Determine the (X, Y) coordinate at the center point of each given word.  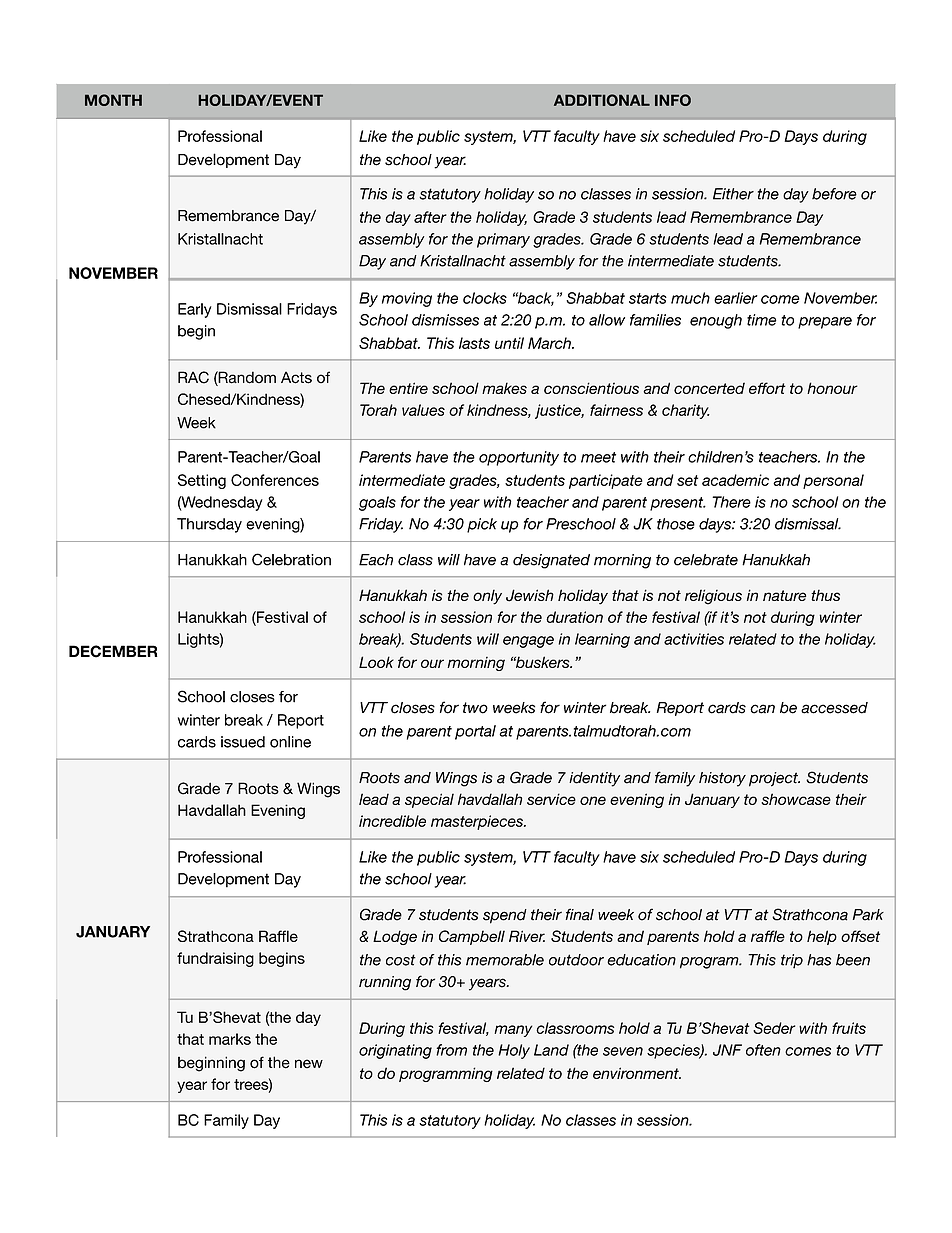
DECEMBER (113, 651)
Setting (202, 481)
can (762, 709)
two (475, 708)
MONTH (113, 100)
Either (733, 194)
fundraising (215, 959)
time (762, 320)
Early (195, 310)
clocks (485, 298)
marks (230, 1039)
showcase (796, 799)
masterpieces (478, 822)
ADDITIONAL (602, 100)
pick (482, 525)
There (731, 502)
